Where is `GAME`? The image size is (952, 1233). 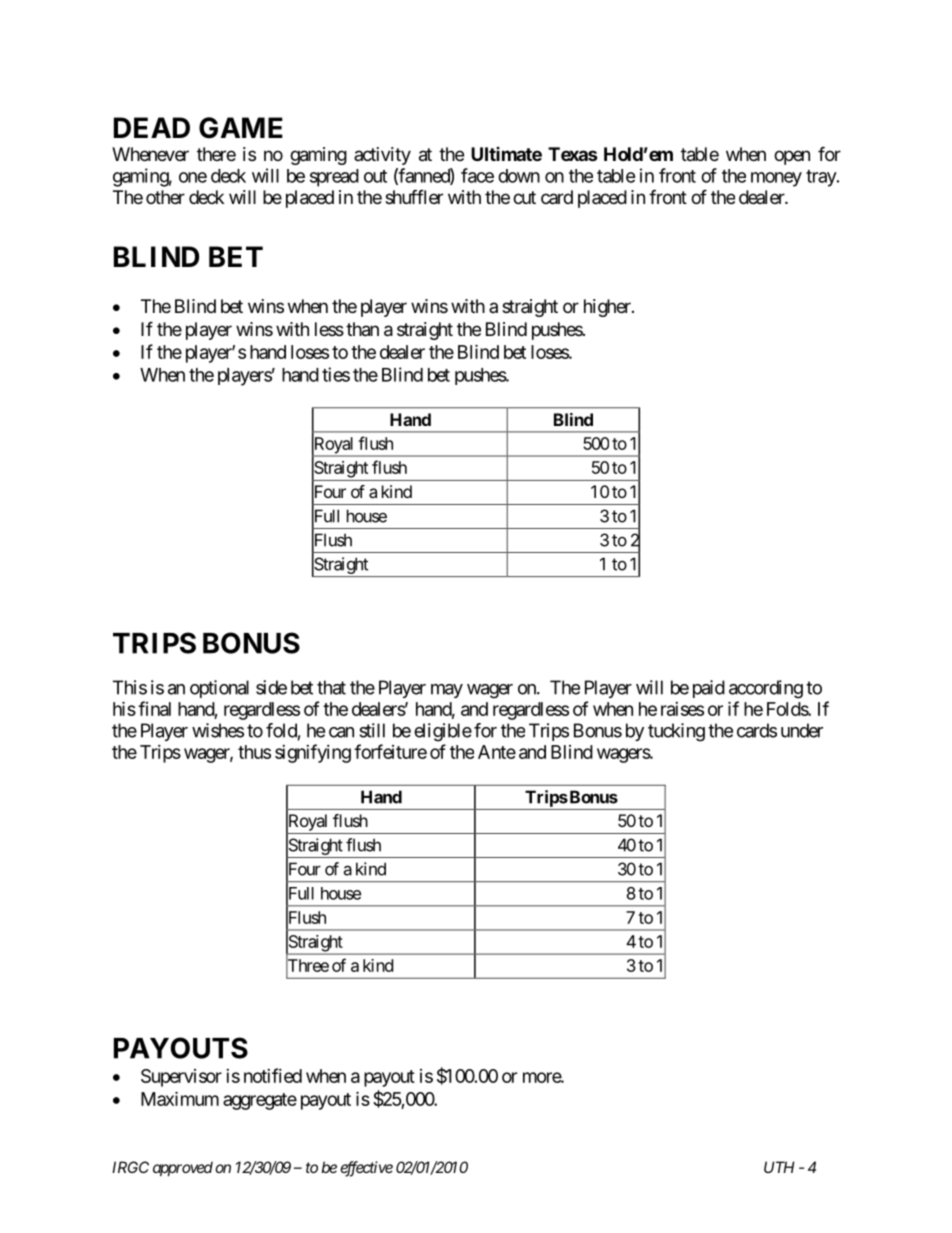
GAME is located at coordinates (241, 128).
